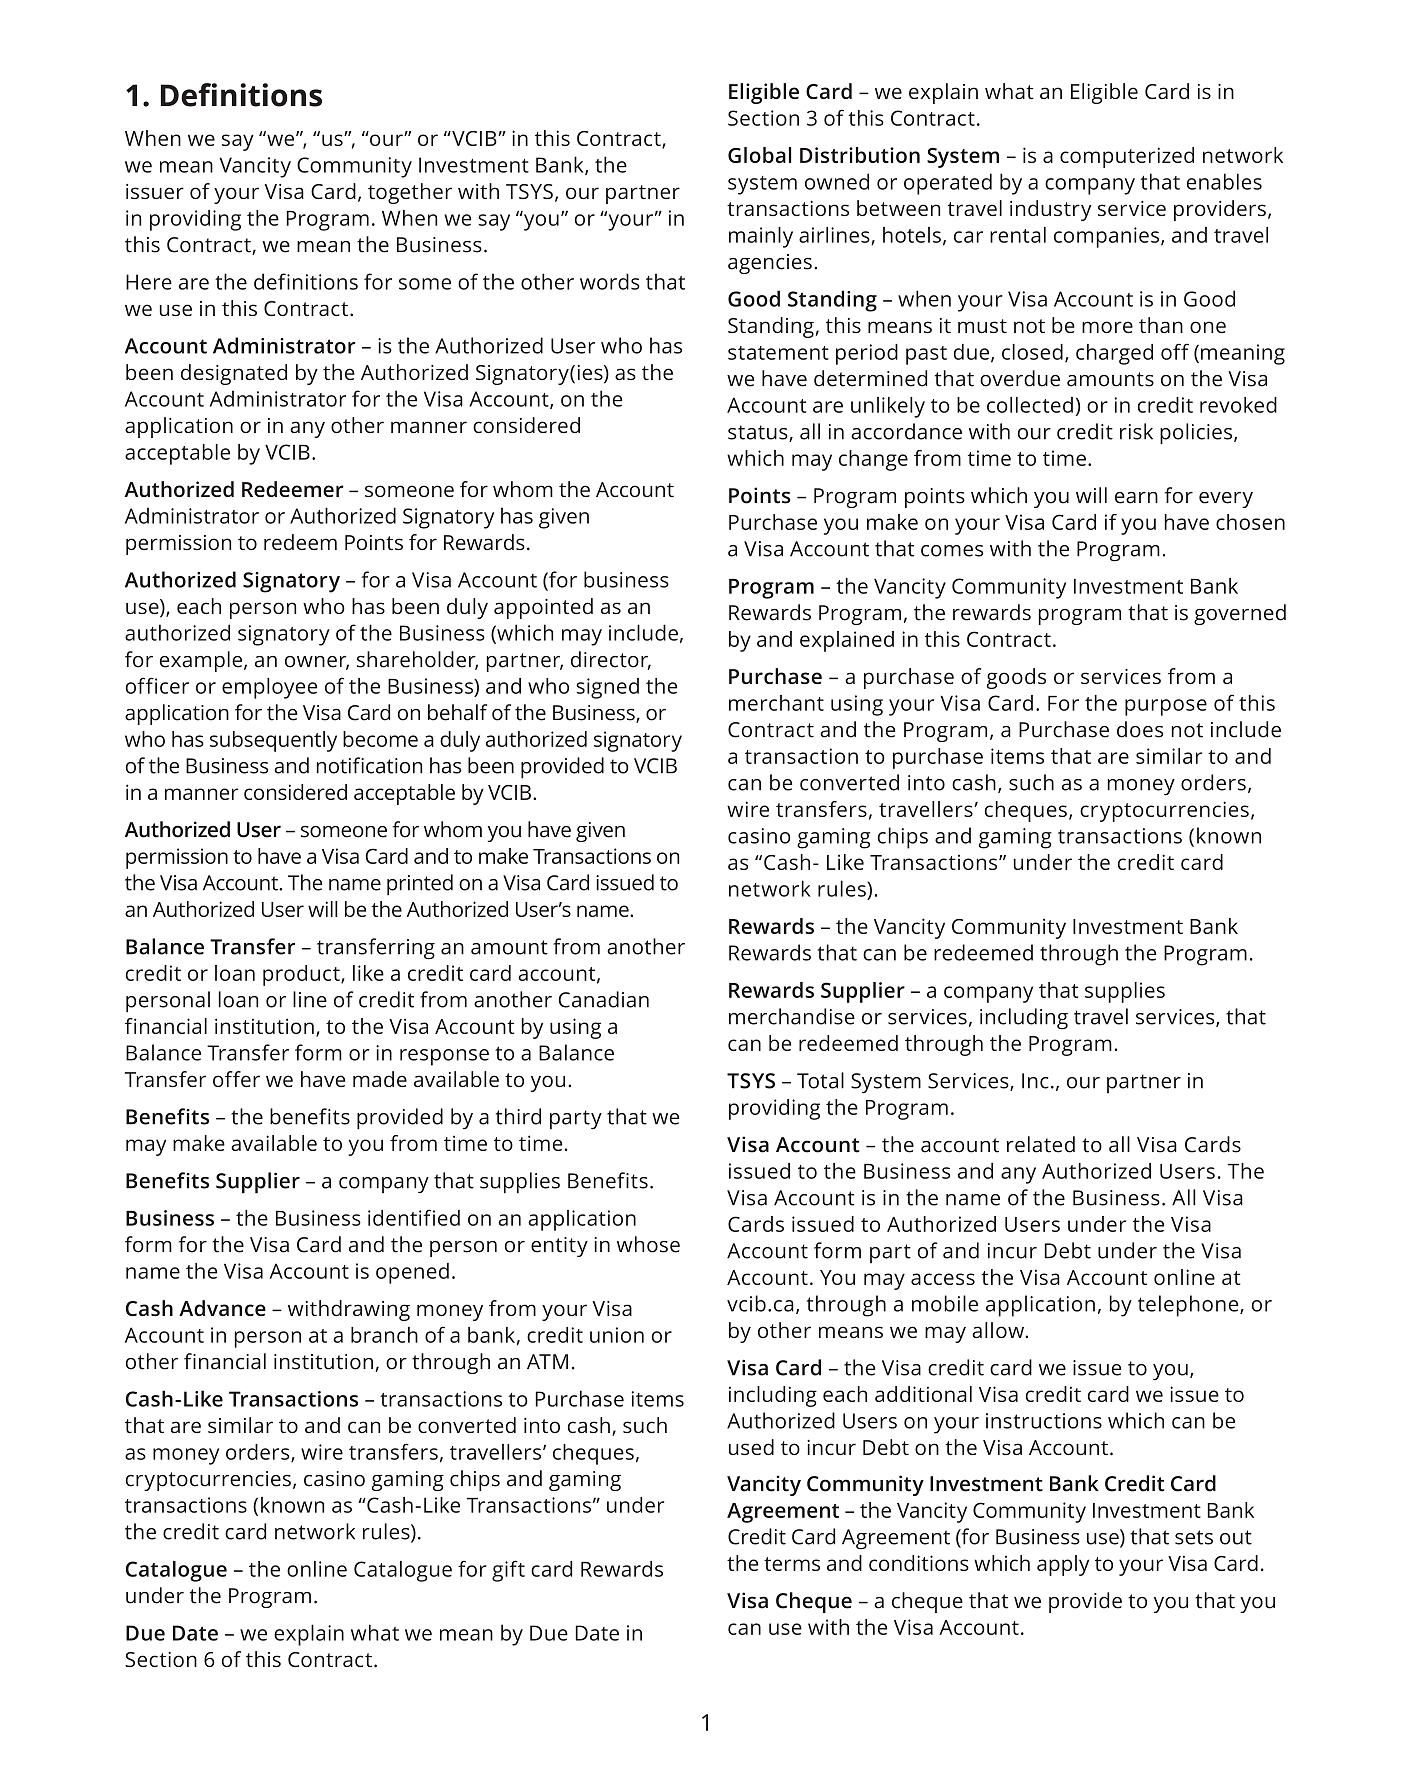 The image size is (1413, 1787). I want to click on mainly, so click(761, 237).
